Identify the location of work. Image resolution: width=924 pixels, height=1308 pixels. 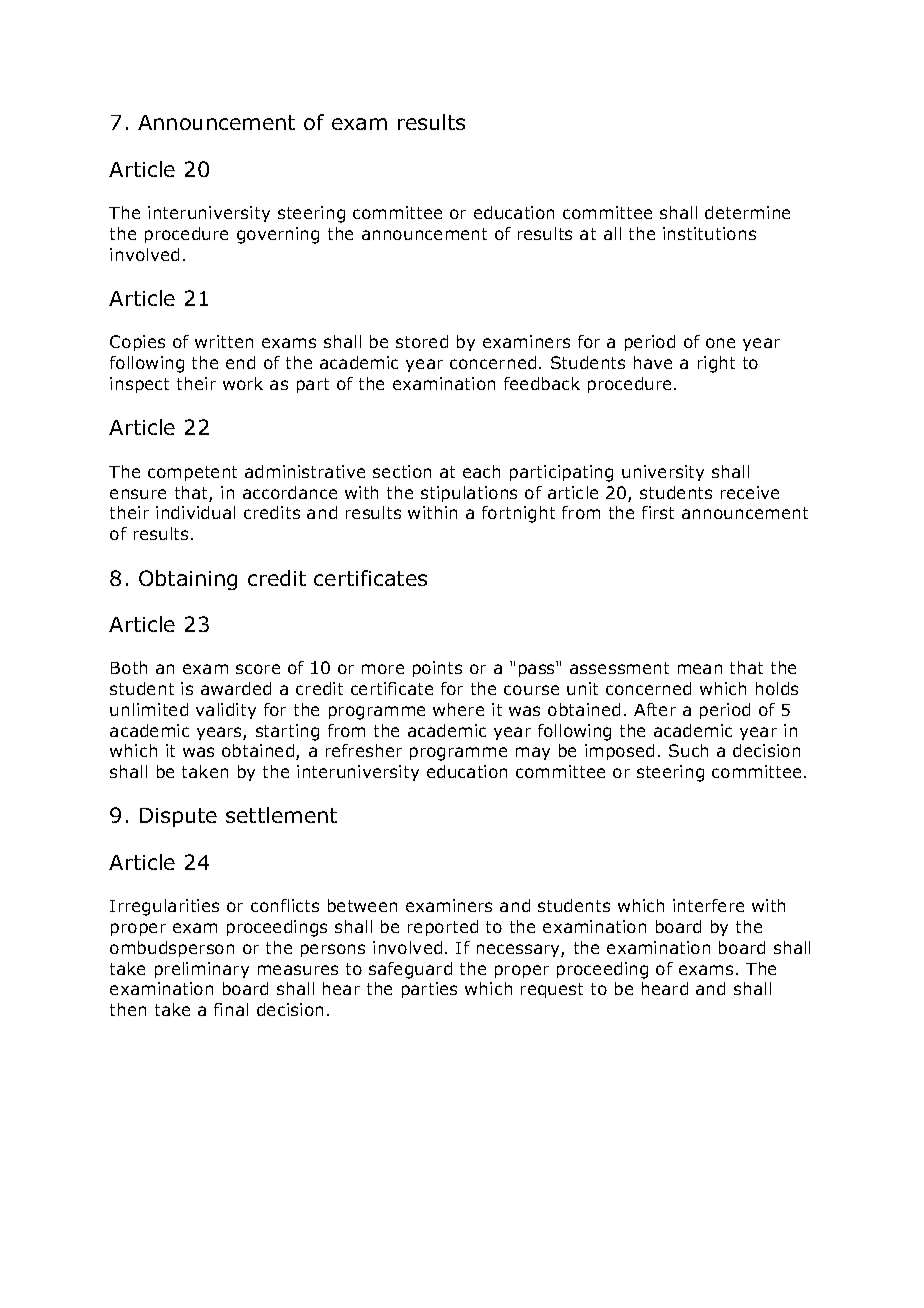
(243, 383).
